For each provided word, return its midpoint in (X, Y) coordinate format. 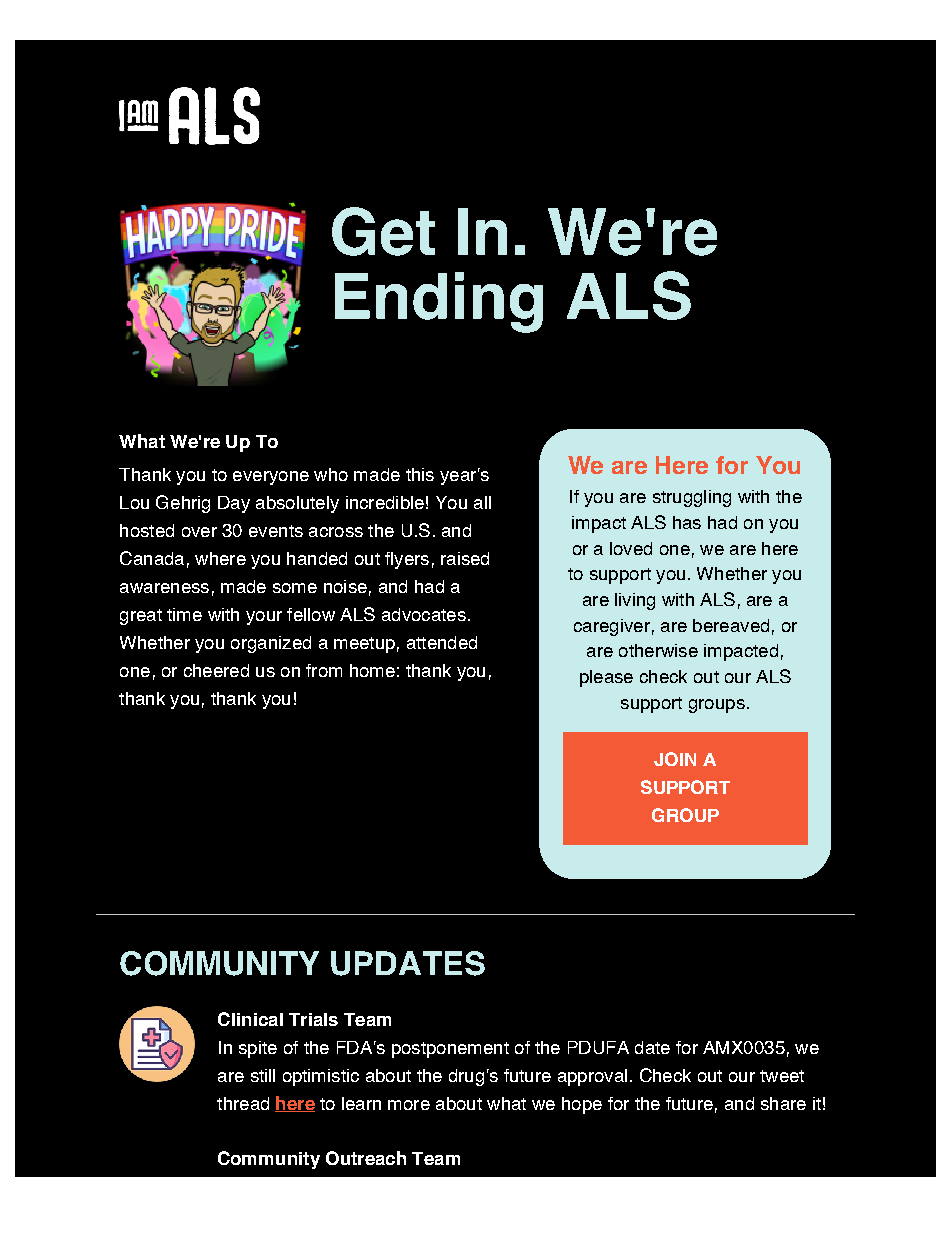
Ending (439, 302)
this (420, 474)
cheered (216, 670)
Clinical (250, 1019)
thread (243, 1103)
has (687, 522)
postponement (450, 1050)
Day (234, 504)
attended (442, 642)
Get (383, 231)
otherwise (658, 650)
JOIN (675, 759)
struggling (692, 498)
